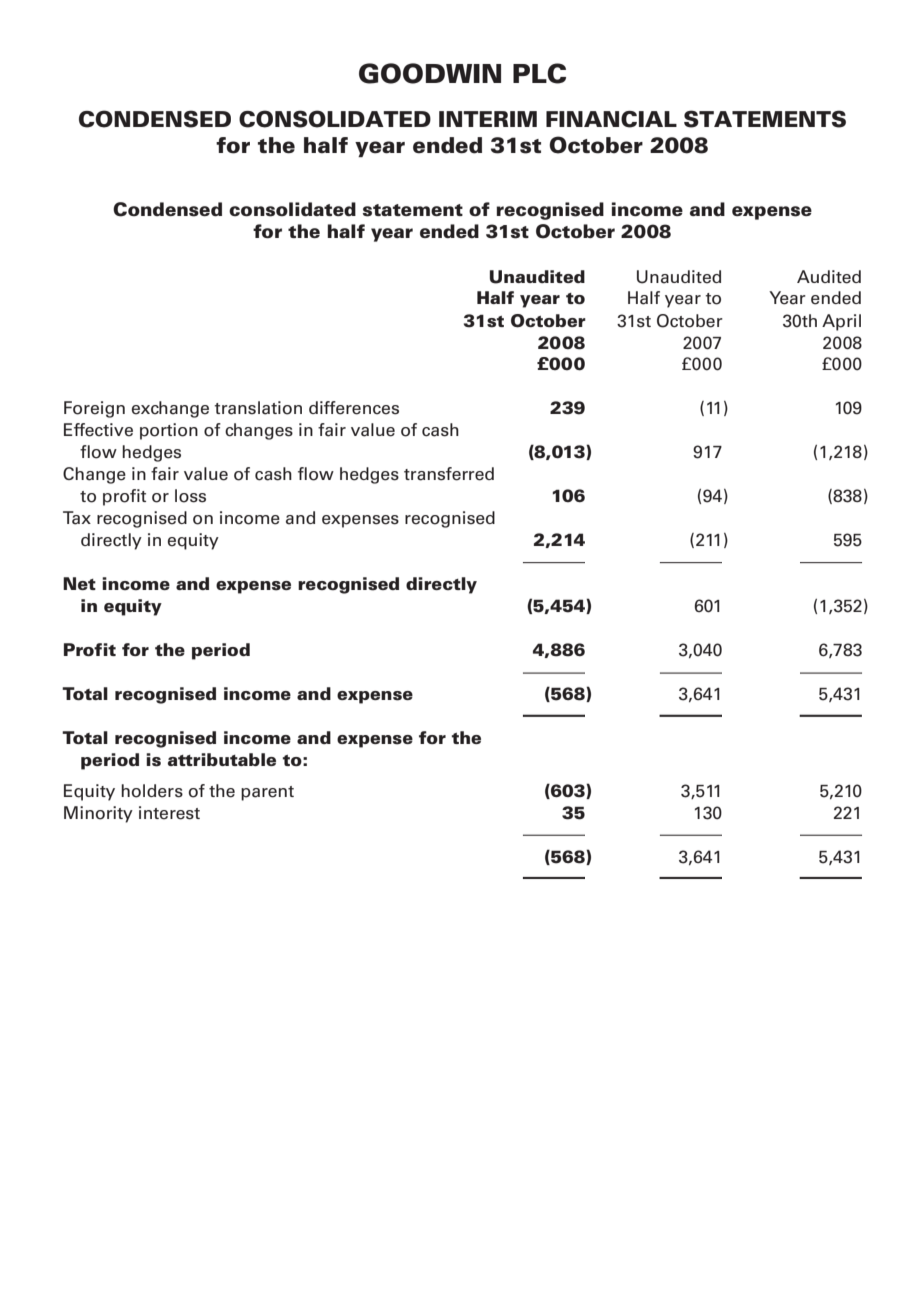 This screenshot has width=924, height=1308. What do you see at coordinates (267, 793) in the screenshot?
I see `parent` at bounding box center [267, 793].
